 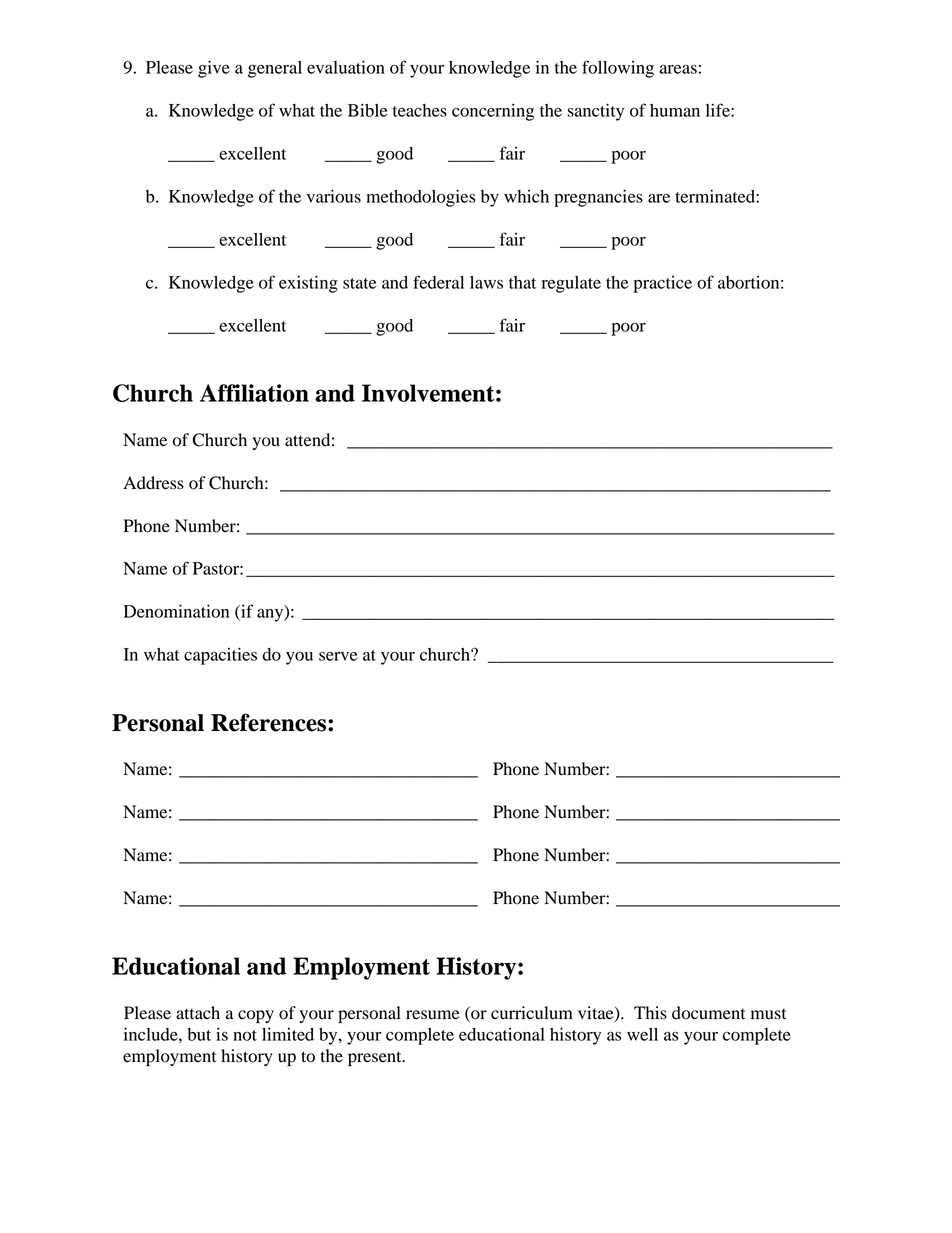 I want to click on human, so click(x=675, y=110).
